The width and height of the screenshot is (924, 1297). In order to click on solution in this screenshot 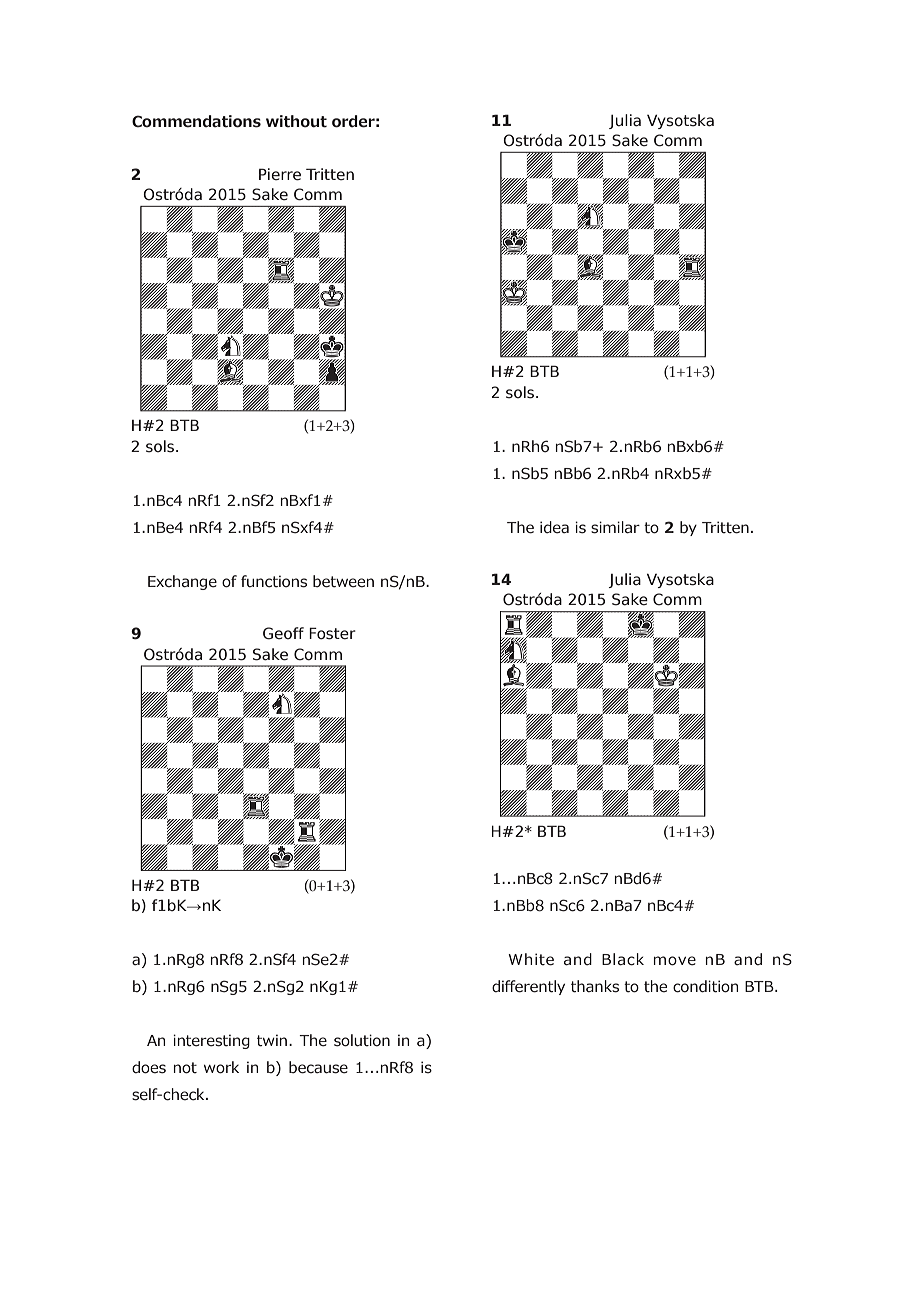, I will do `click(362, 1040)`.
